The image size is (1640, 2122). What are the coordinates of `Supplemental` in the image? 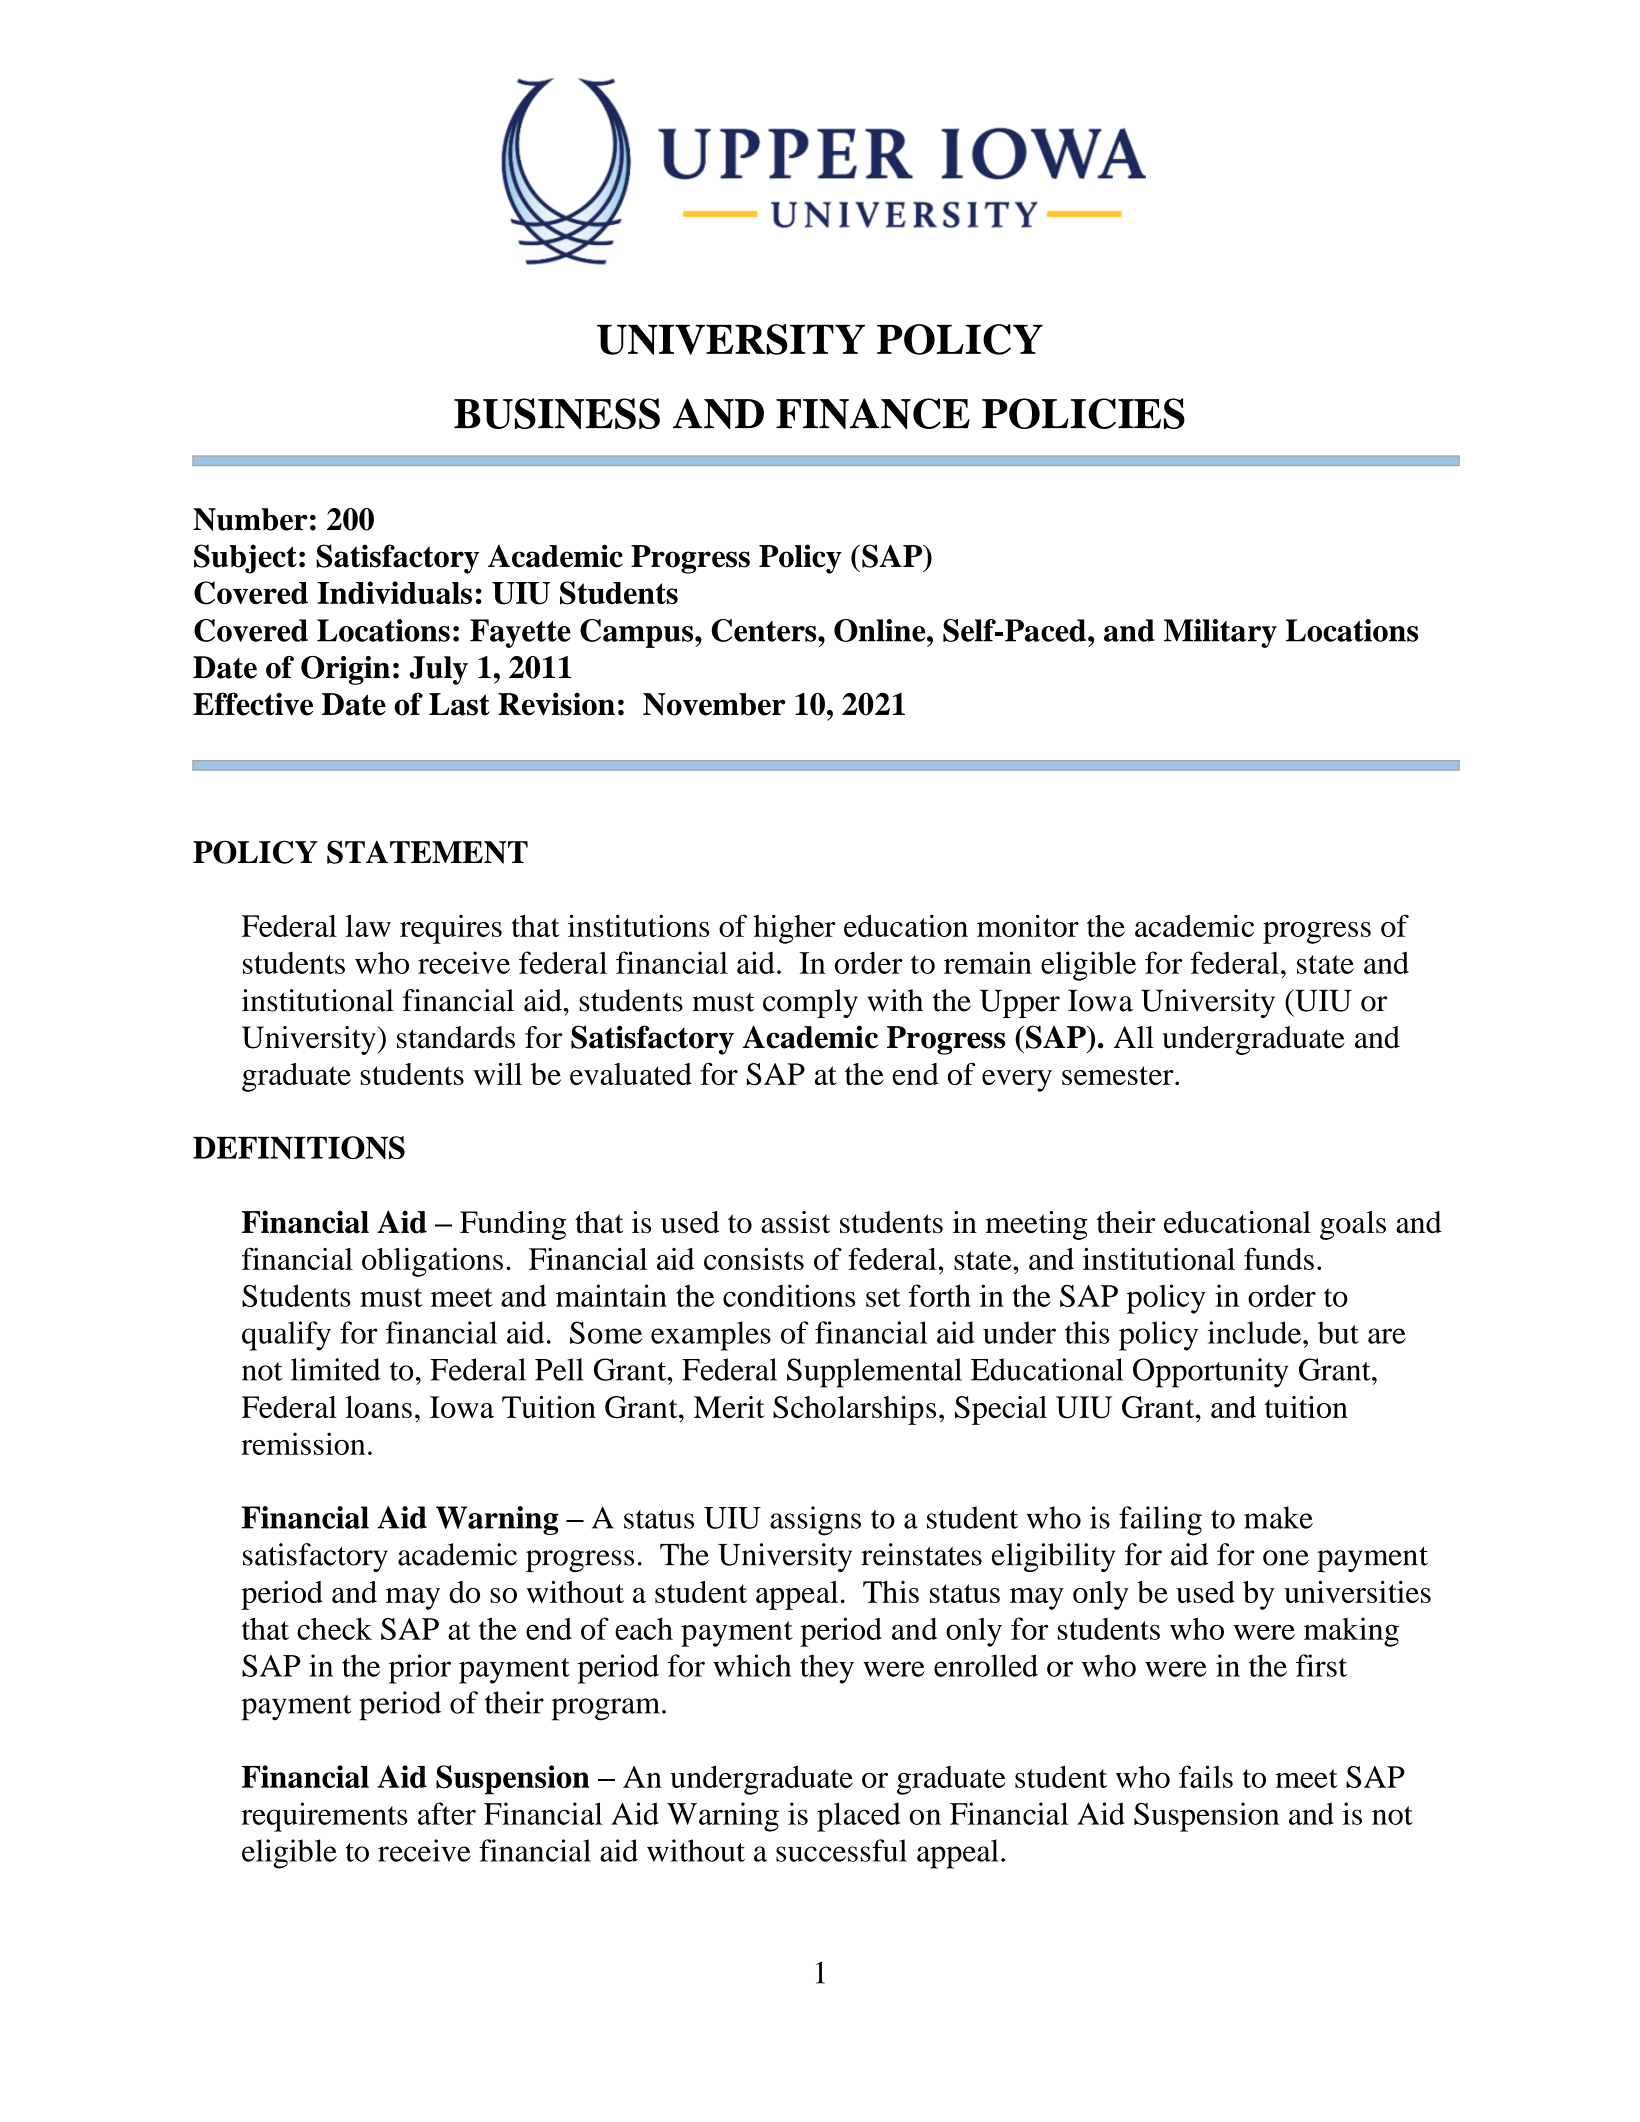 It's located at (874, 1373).
